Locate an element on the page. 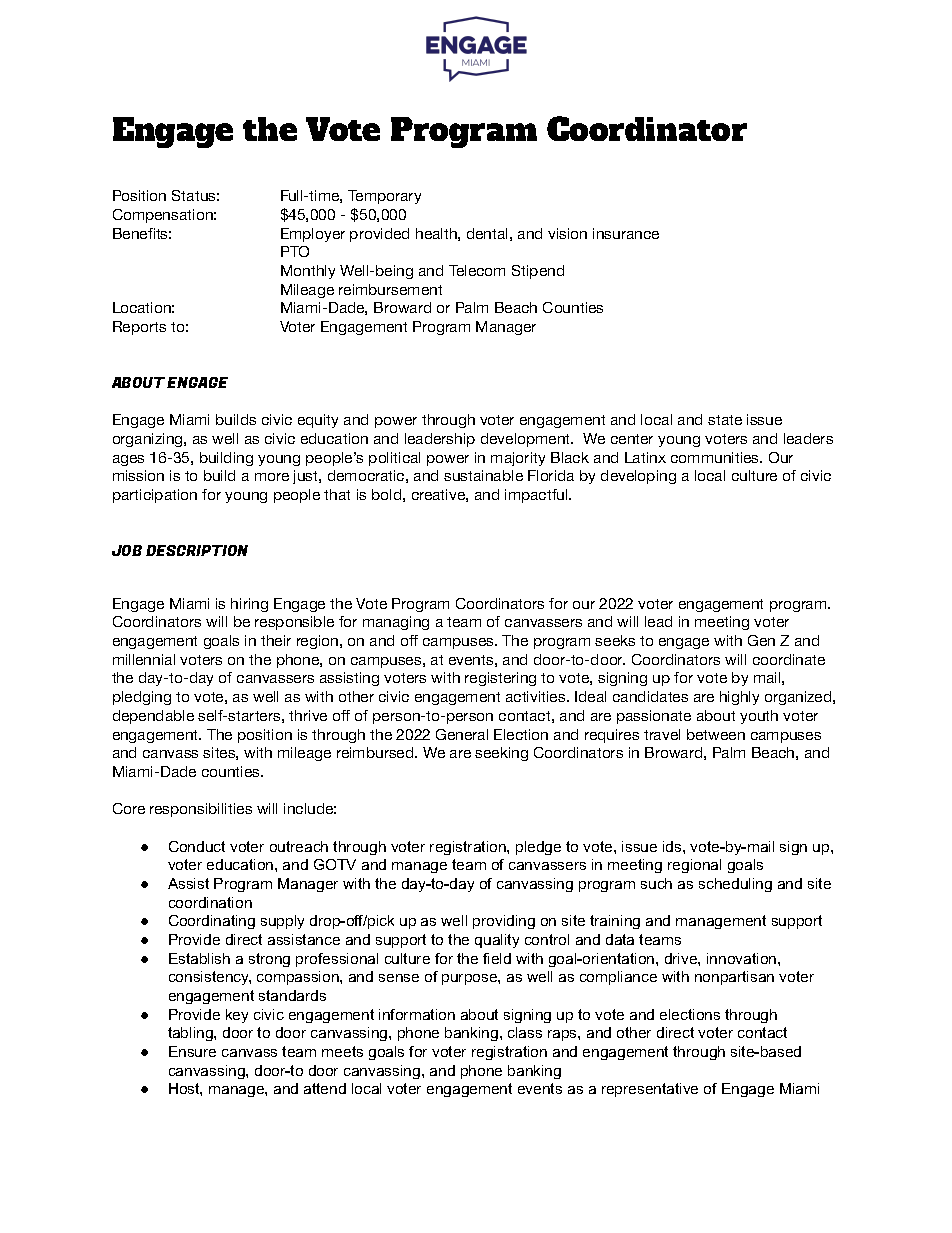  Telecom is located at coordinates (477, 270).
